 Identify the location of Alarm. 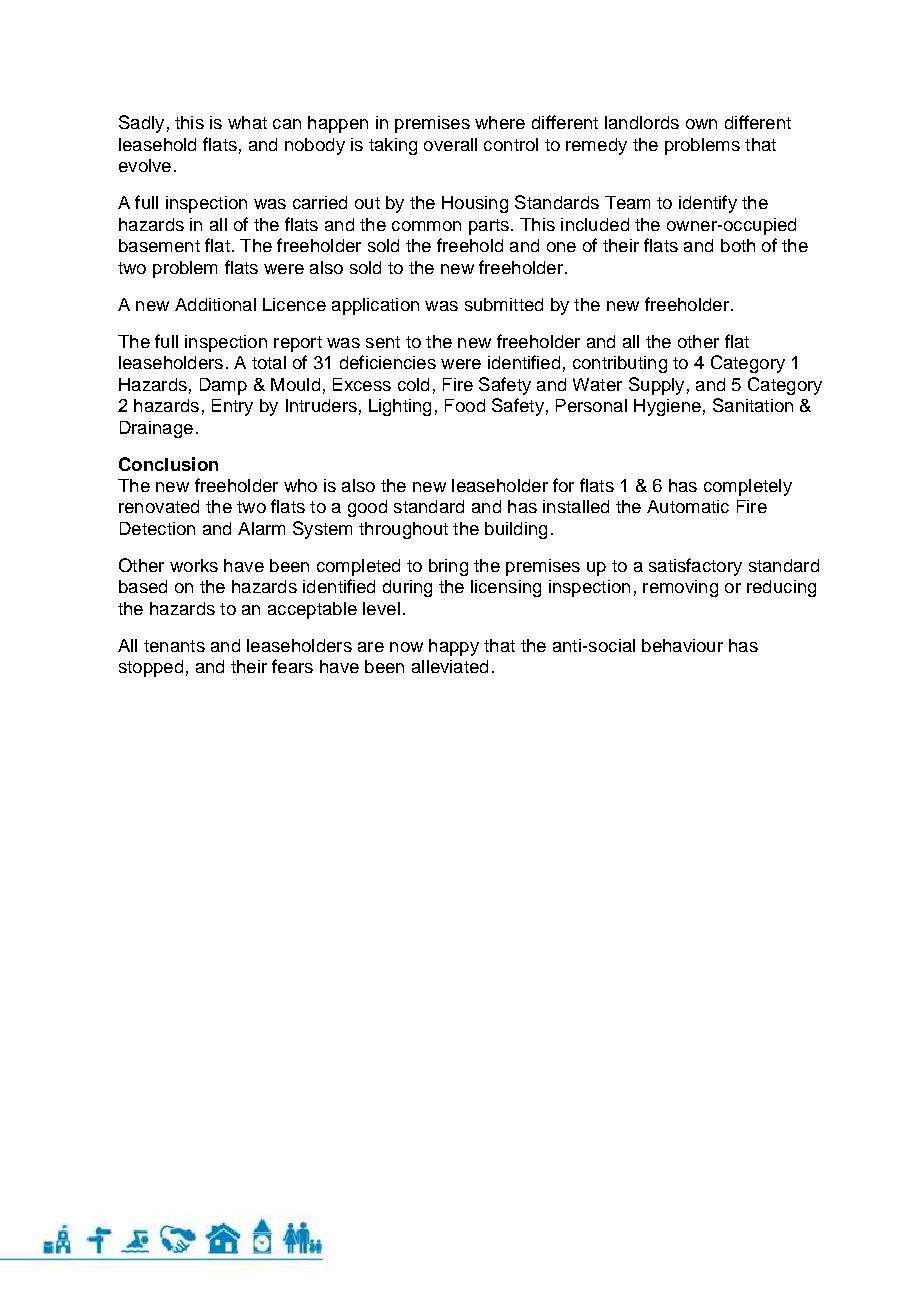
(261, 528).
